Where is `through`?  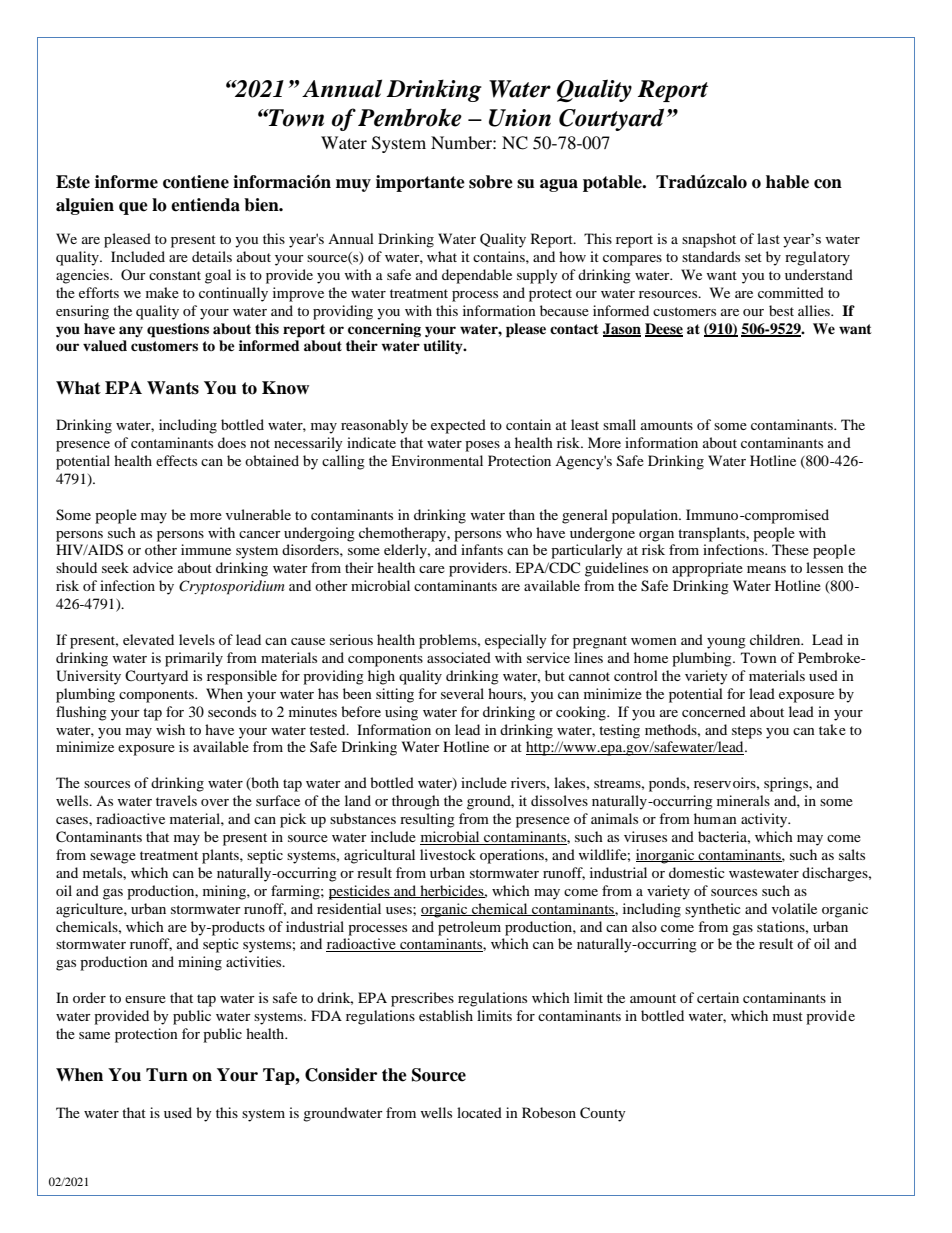 through is located at coordinates (416, 802).
